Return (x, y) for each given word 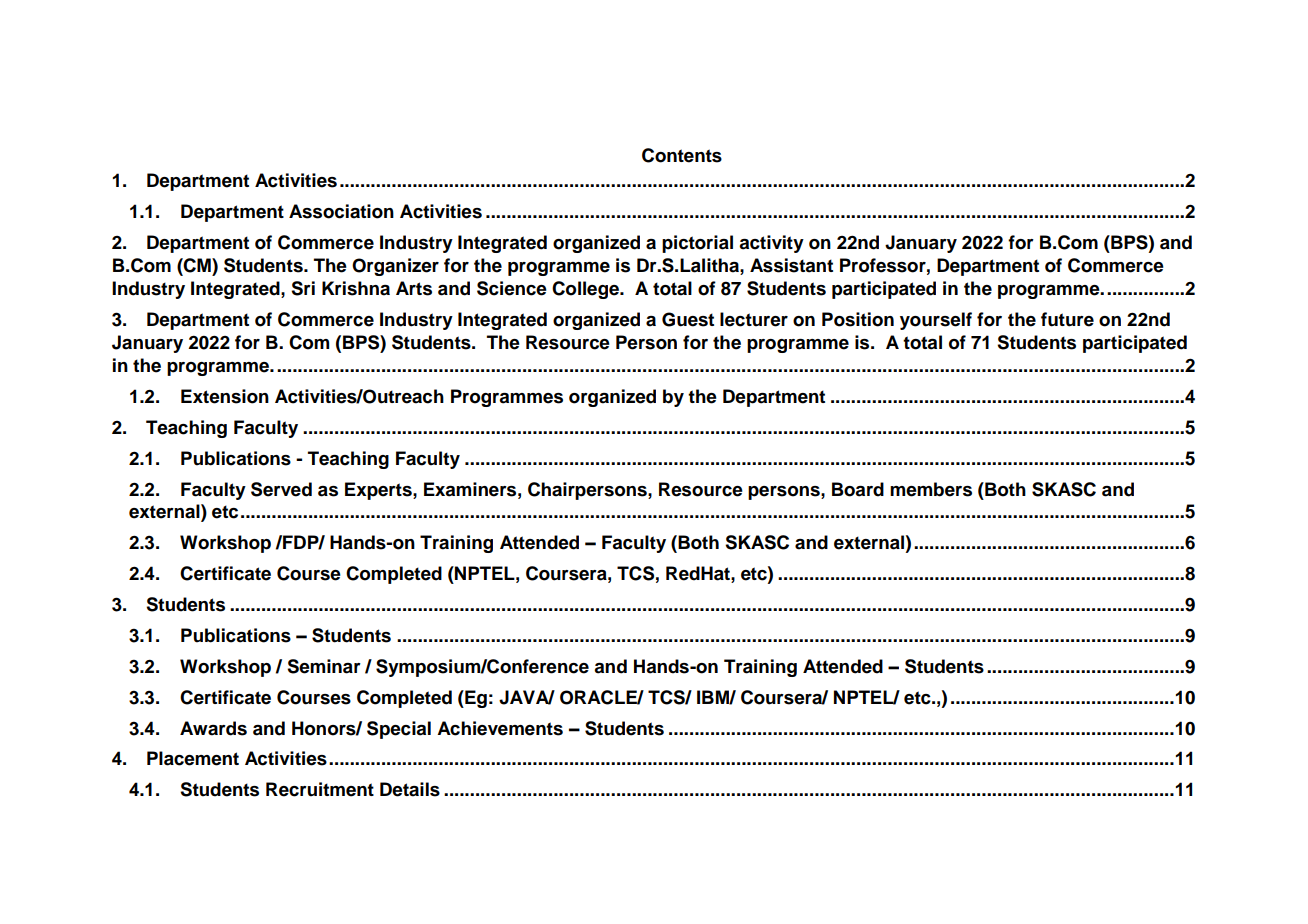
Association (341, 211)
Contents (682, 155)
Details (410, 789)
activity (771, 244)
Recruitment (320, 789)
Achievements (500, 728)
